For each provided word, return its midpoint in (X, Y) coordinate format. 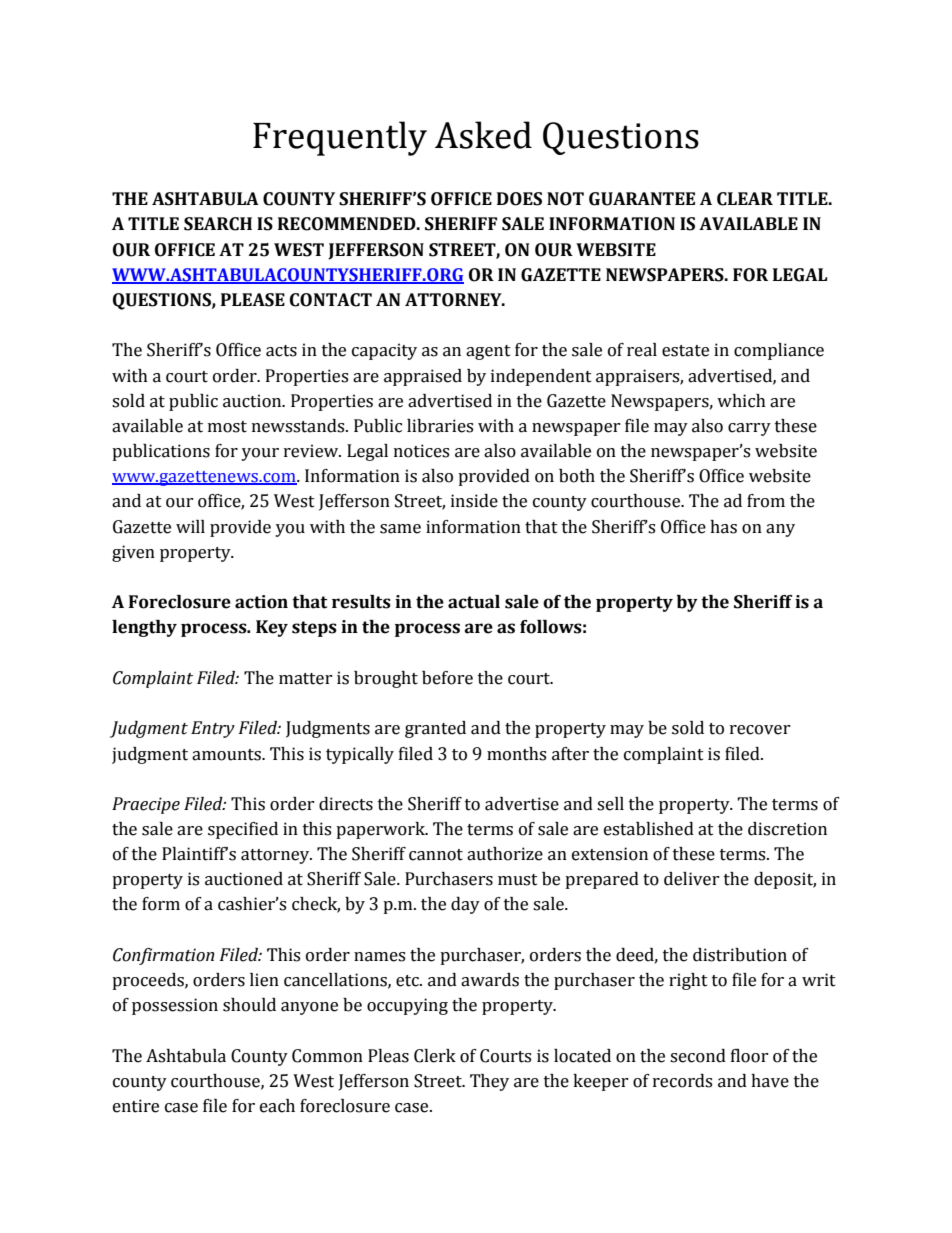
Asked (483, 135)
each (277, 1106)
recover (760, 730)
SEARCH (218, 224)
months (516, 754)
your (260, 454)
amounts (227, 755)
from (766, 501)
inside (474, 501)
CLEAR (745, 199)
